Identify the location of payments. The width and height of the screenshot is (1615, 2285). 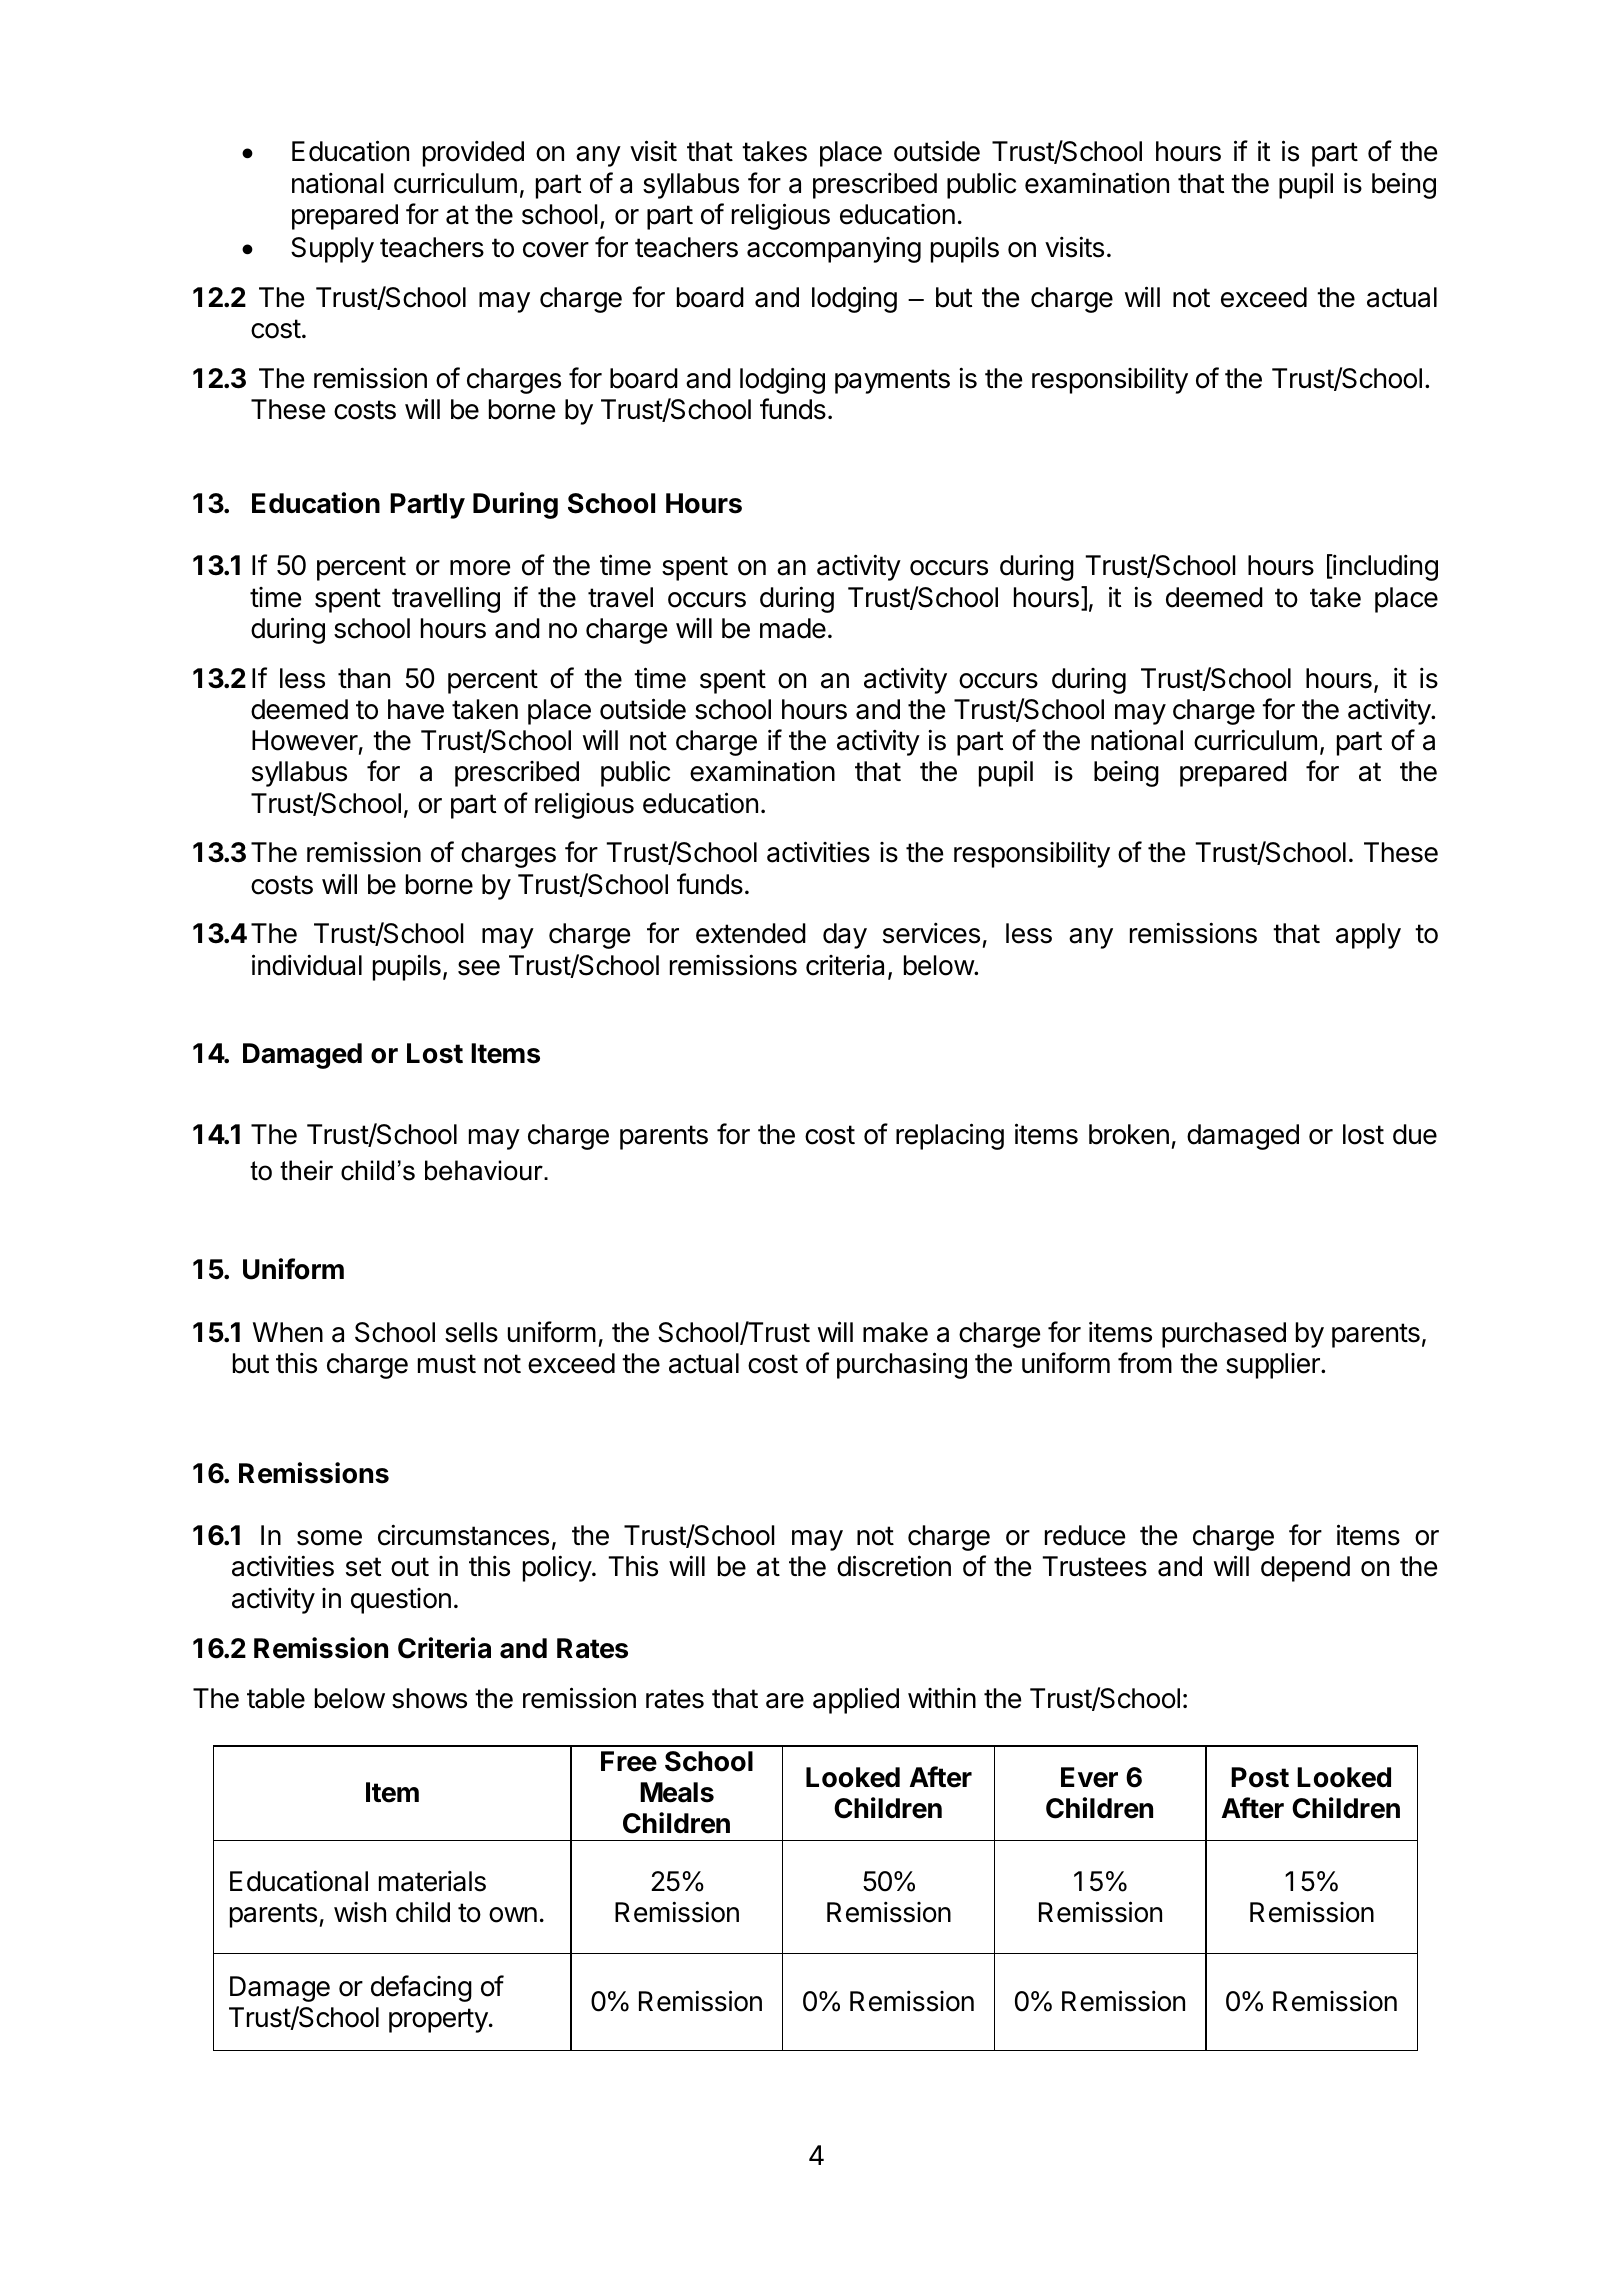
(892, 381).
